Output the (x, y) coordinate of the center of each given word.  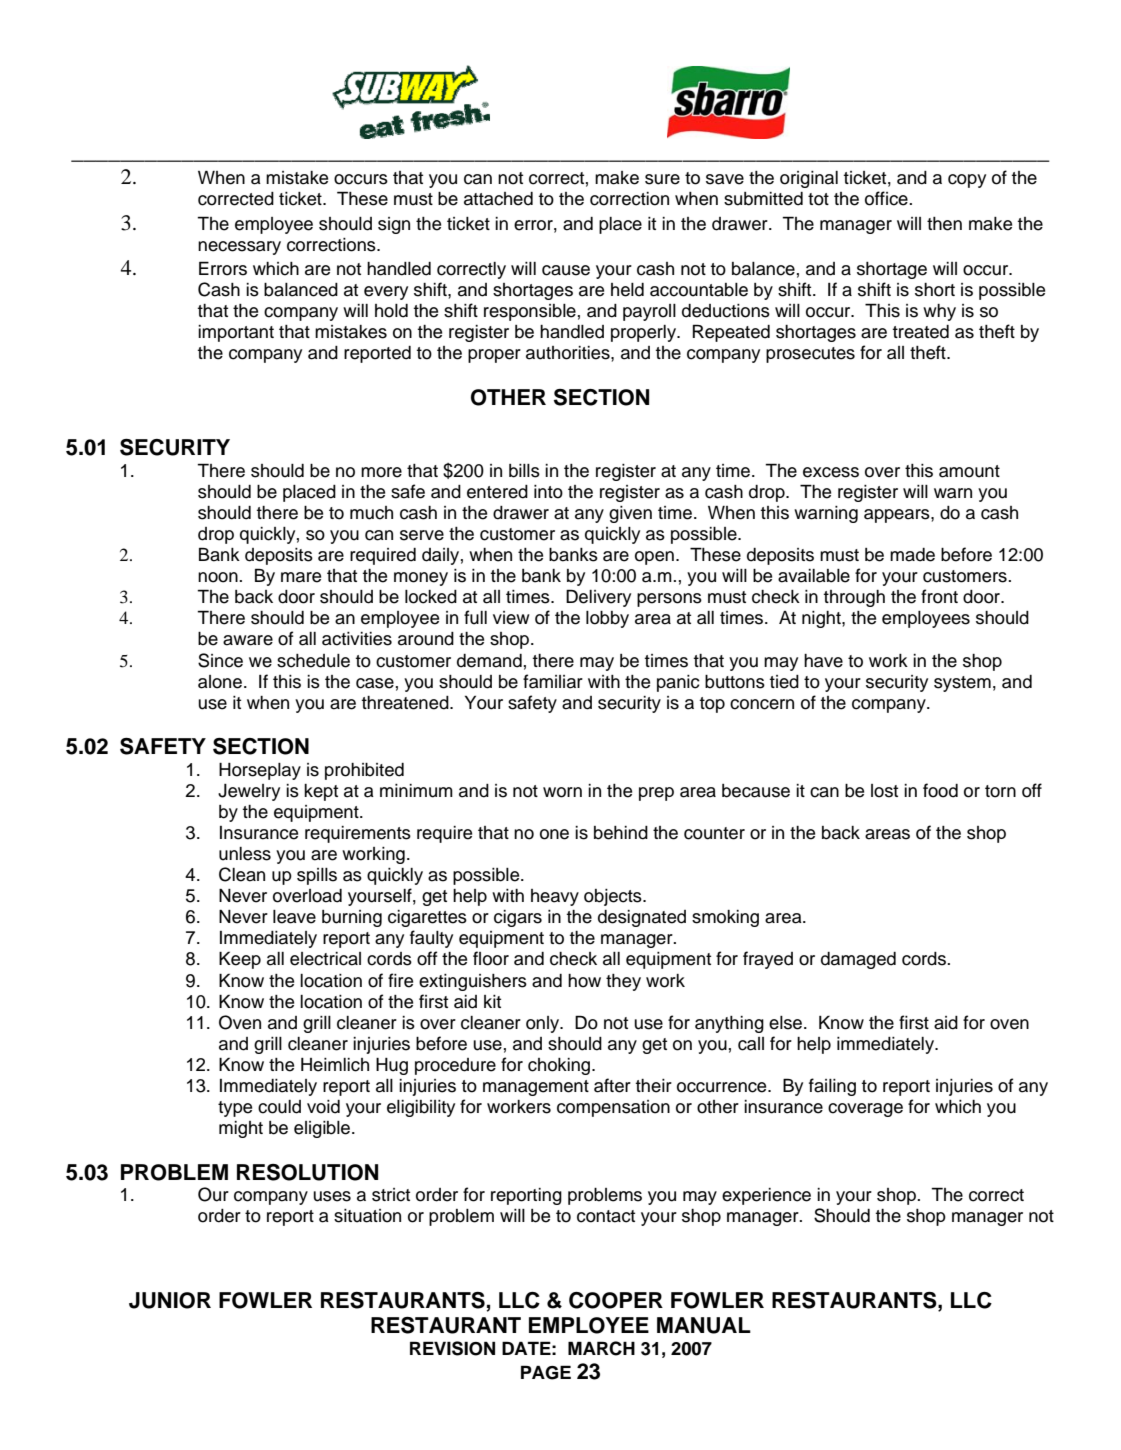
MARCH (601, 1348)
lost (884, 791)
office (887, 198)
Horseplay (260, 771)
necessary (239, 248)
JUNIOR (170, 1300)
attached (498, 199)
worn (562, 792)
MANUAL (704, 1325)
